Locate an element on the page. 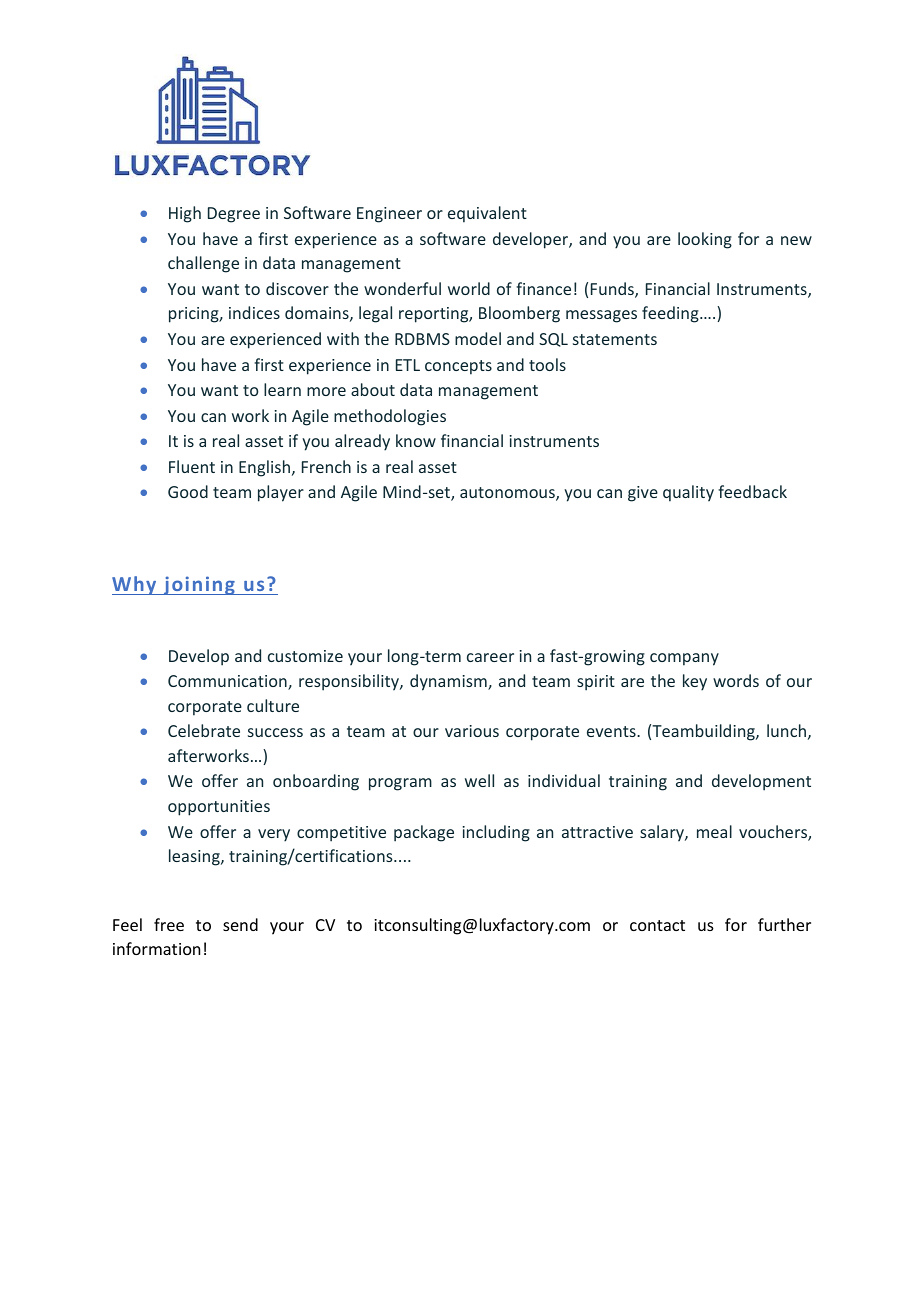  looking is located at coordinates (705, 240).
